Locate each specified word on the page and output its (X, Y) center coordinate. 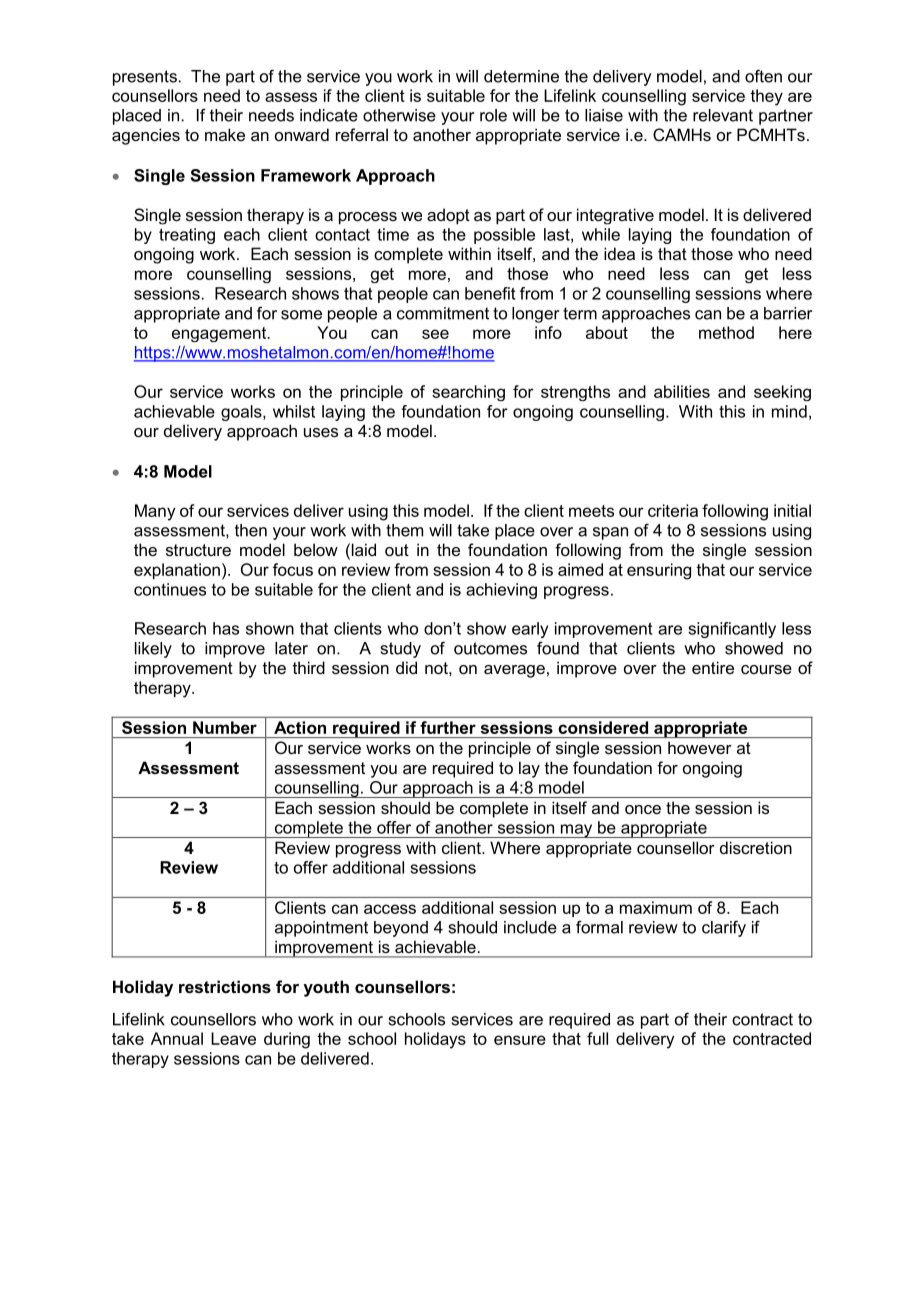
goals (242, 413)
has (226, 628)
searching (468, 393)
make (225, 134)
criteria (673, 510)
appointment (321, 929)
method (726, 332)
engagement (220, 334)
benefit (490, 293)
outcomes (490, 648)
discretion (756, 847)
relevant (723, 115)
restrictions (225, 986)
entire (713, 667)
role (493, 115)
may (577, 831)
